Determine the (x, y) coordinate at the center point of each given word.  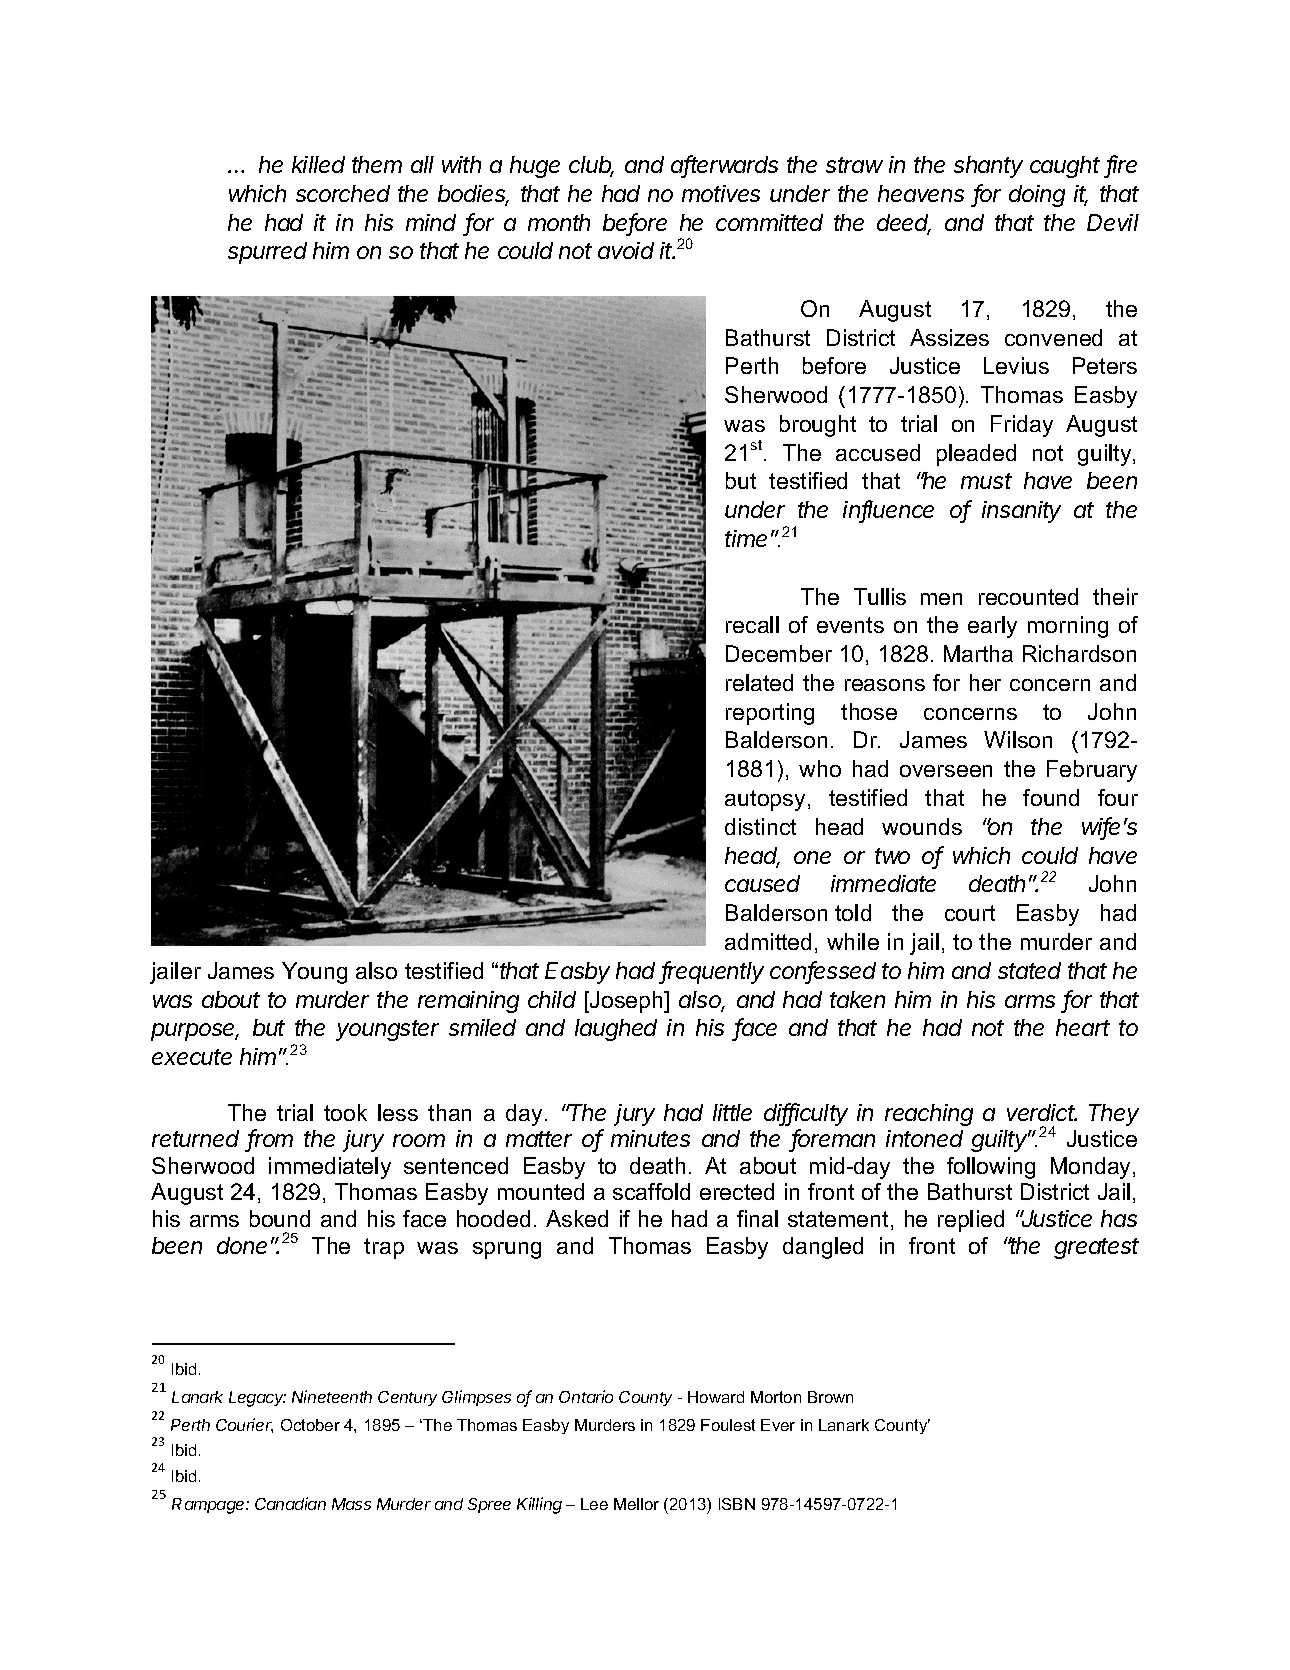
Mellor (636, 1504)
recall (752, 624)
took (345, 1112)
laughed (616, 1030)
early (992, 627)
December (779, 653)
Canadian (290, 1503)
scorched (343, 193)
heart (1083, 1027)
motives (721, 193)
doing (1037, 196)
